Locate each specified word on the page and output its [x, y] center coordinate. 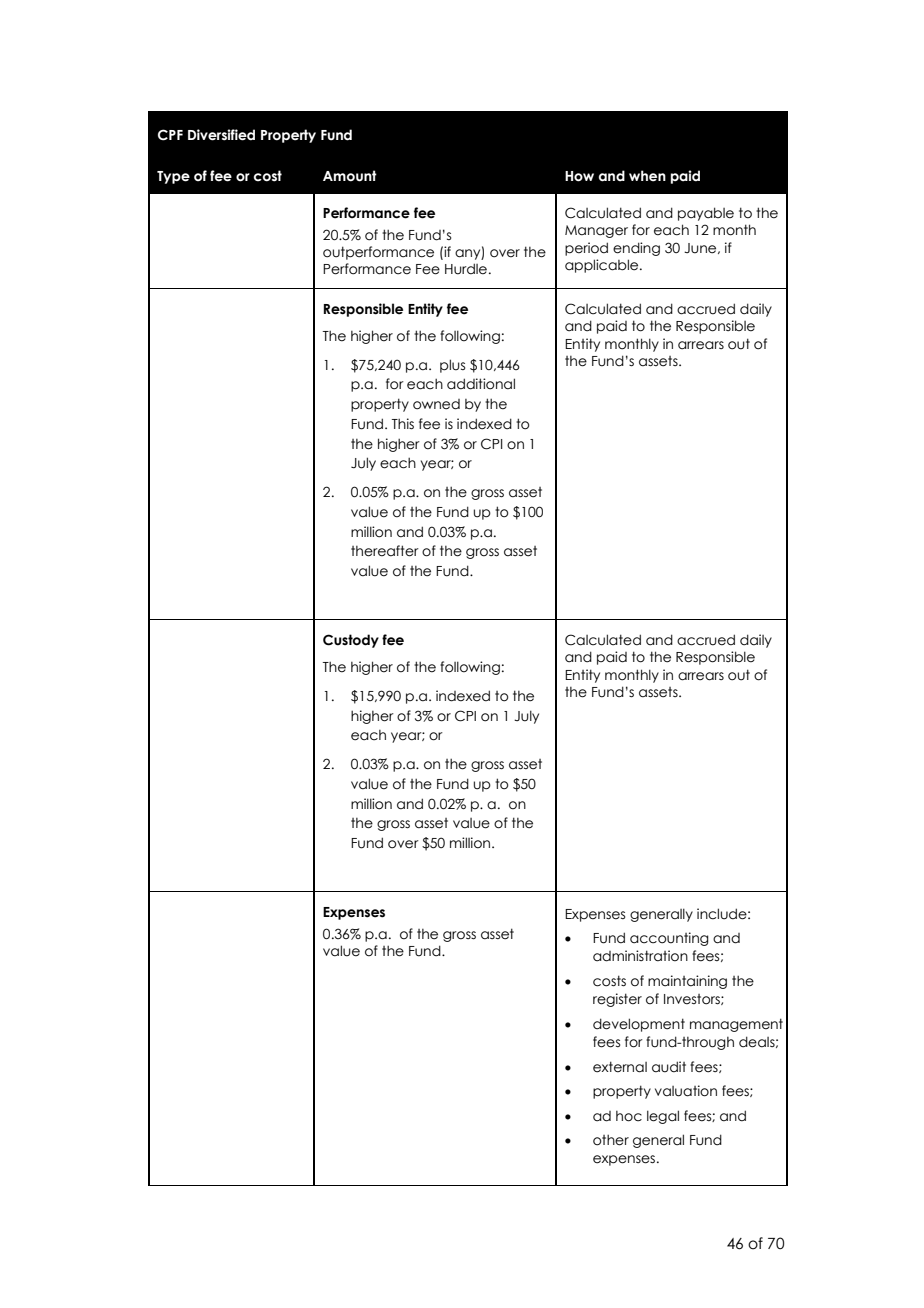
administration [640, 956]
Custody [351, 641]
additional [481, 384]
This [403, 424]
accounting [669, 939]
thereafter [385, 551]
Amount [350, 176]
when [647, 176]
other [611, 1140]
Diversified [221, 135]
